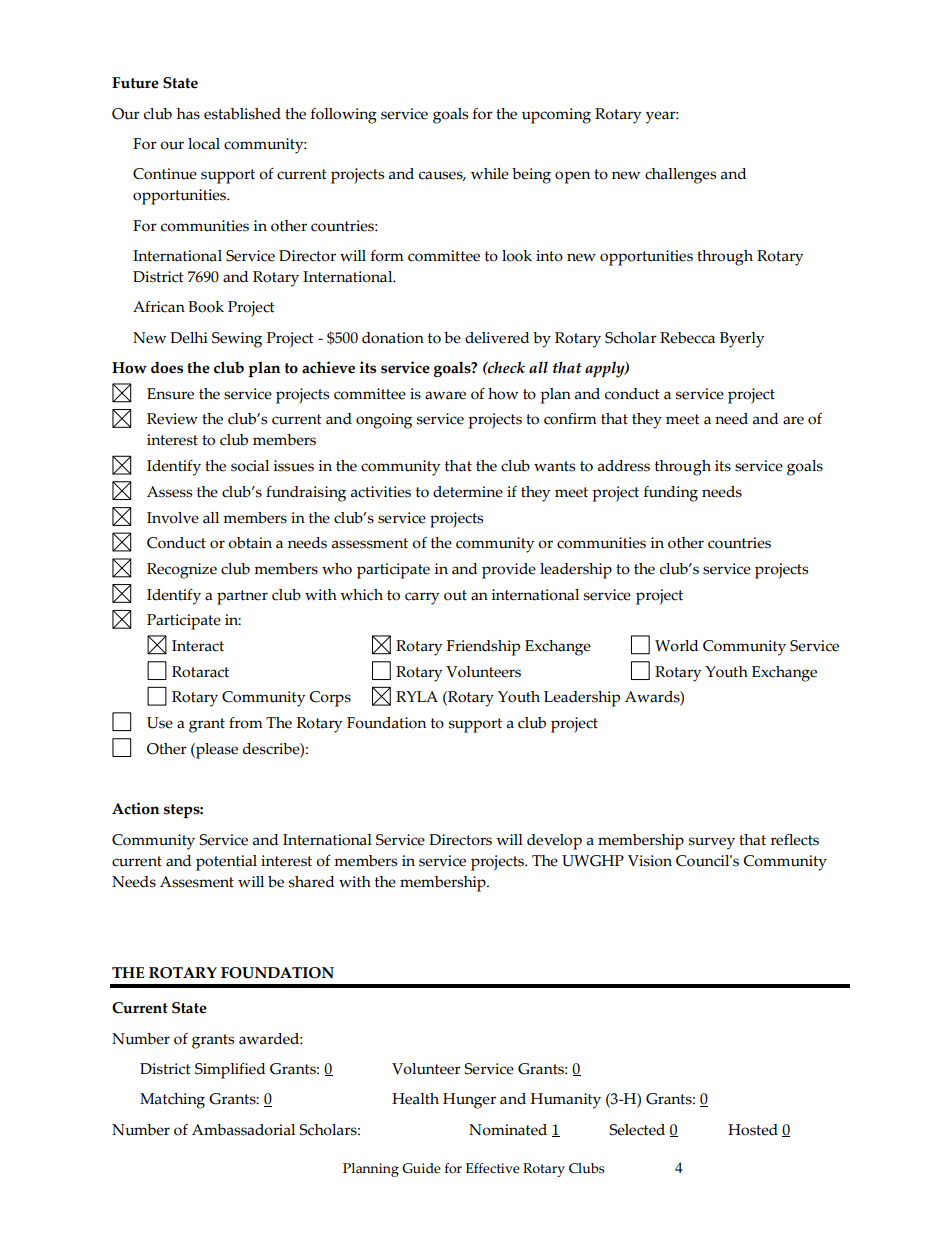 This screenshot has height=1233, width=952. I want to click on Hunger, so click(469, 1101).
